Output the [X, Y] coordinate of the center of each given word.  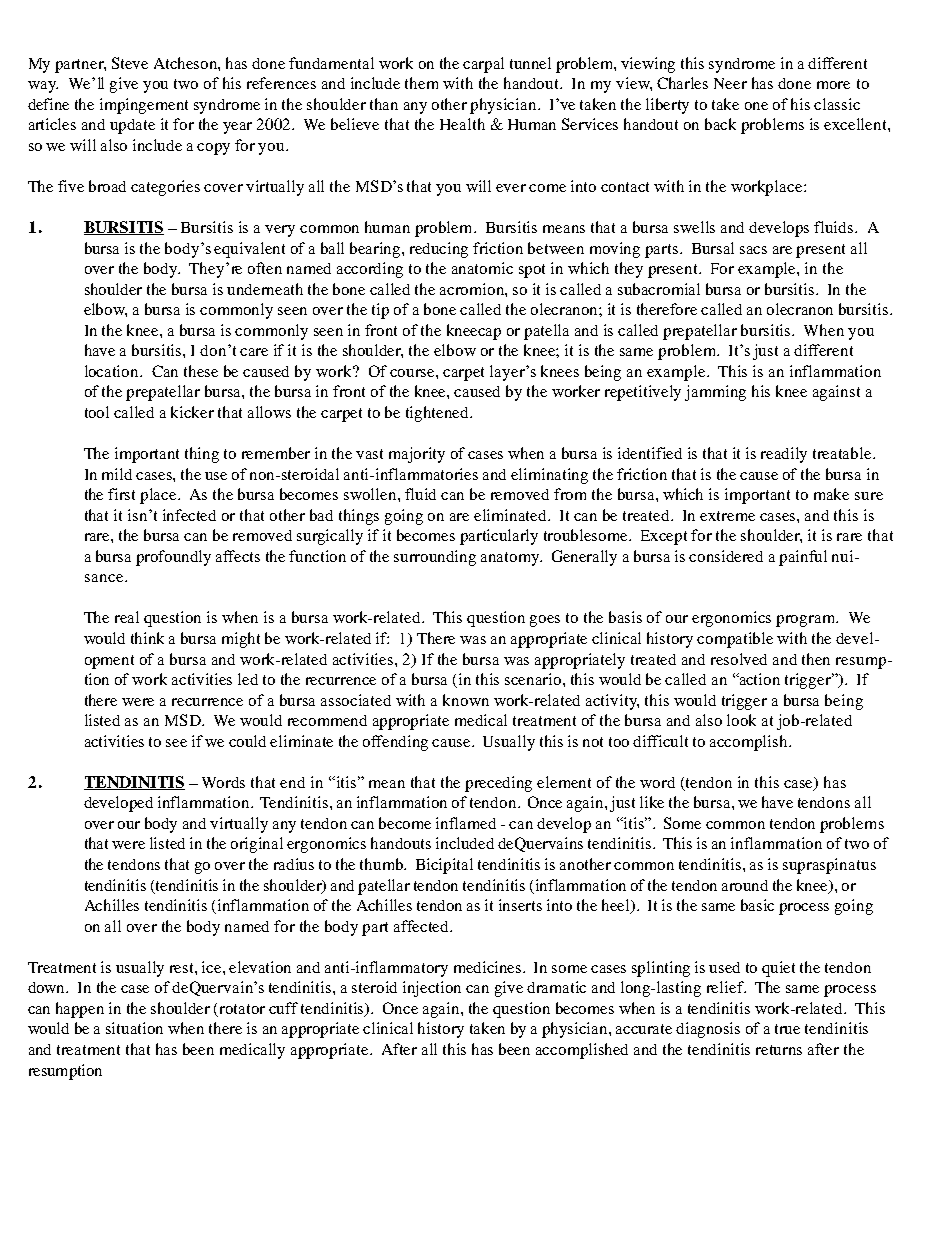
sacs [753, 250]
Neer [730, 83]
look [741, 720]
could [247, 741]
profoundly [173, 558]
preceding [498, 784]
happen [80, 1010]
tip [380, 311]
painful [803, 558]
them [421, 83]
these [201, 371]
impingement [144, 106]
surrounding [435, 558]
